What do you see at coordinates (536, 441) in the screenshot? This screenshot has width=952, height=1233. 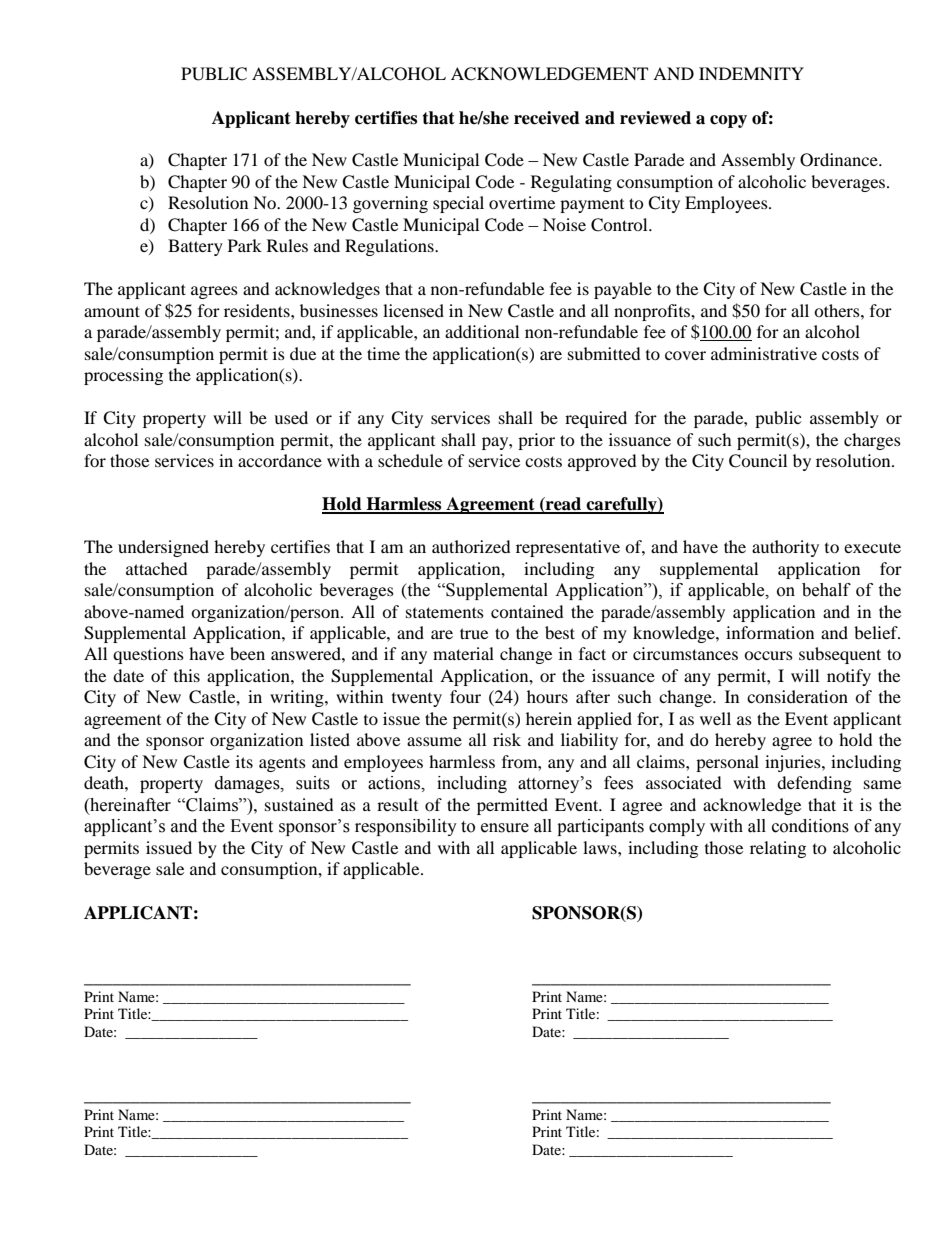 I see `prior` at bounding box center [536, 441].
